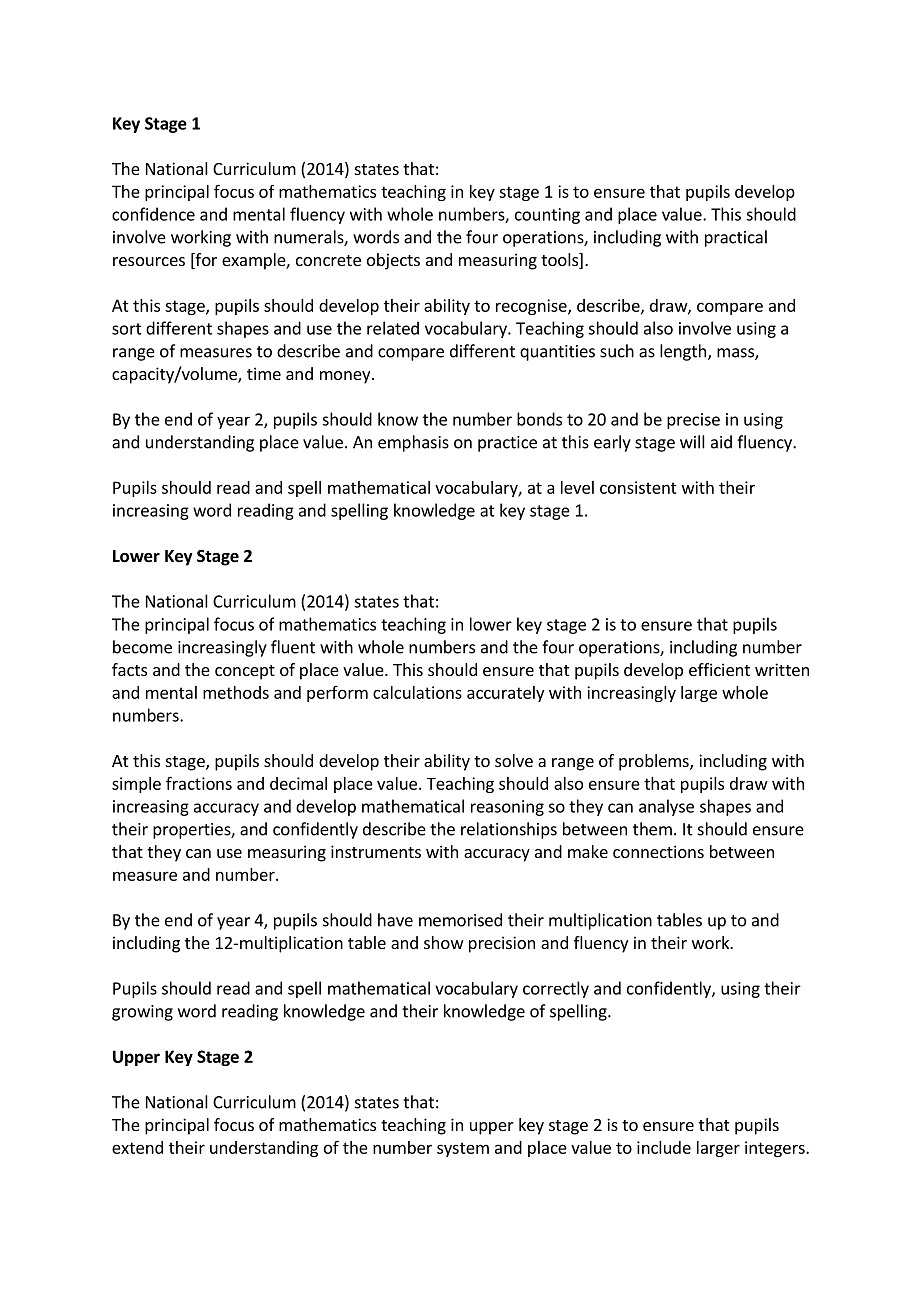 The width and height of the page is (924, 1308). Describe the element at coordinates (393, 261) in the page. I see `objects` at that location.
